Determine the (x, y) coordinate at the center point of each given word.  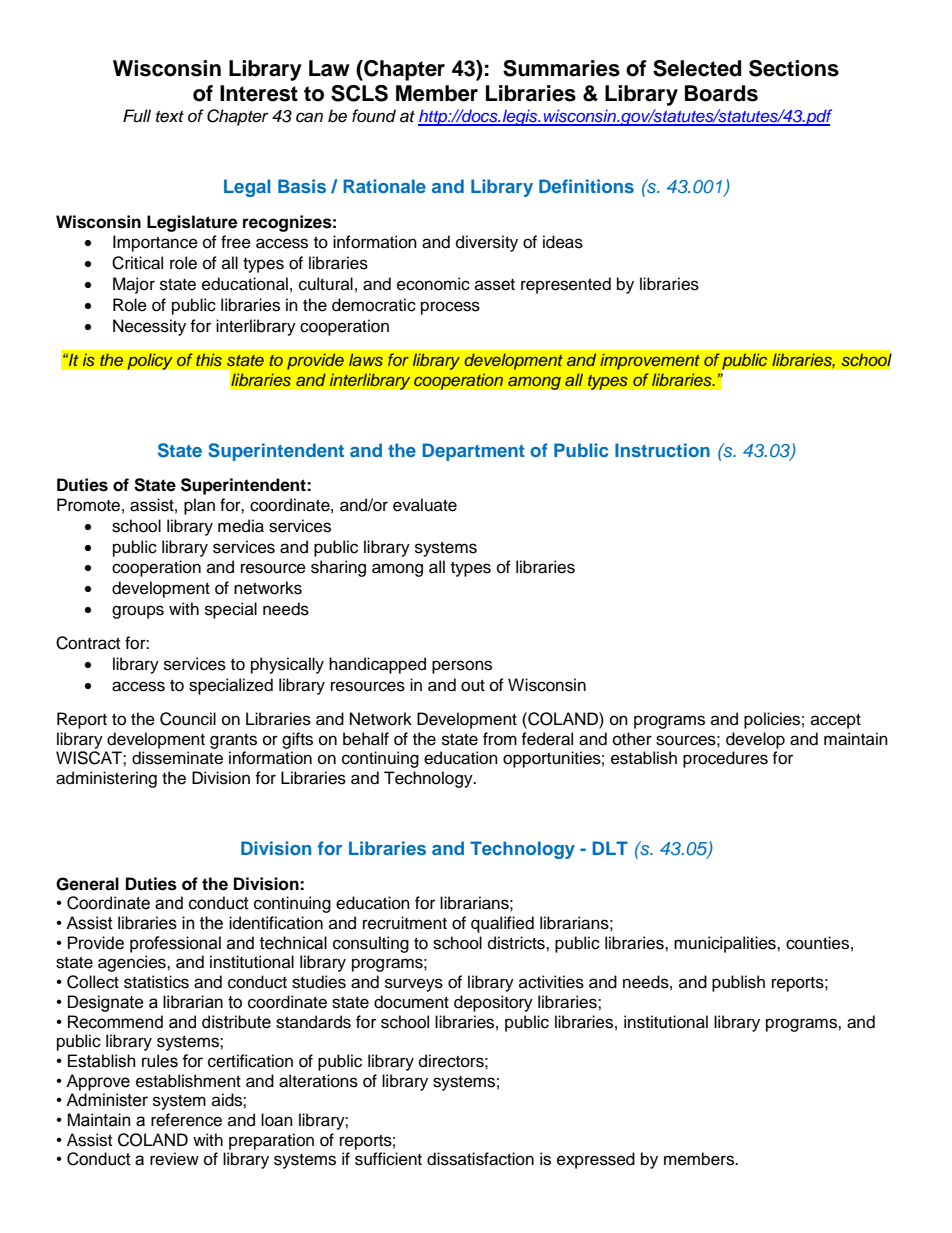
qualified (502, 924)
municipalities (726, 944)
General (87, 884)
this (209, 360)
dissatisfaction (480, 1159)
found (374, 116)
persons (462, 667)
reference (186, 1120)
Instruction (662, 450)
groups (138, 612)
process (450, 308)
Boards (721, 93)
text (170, 116)
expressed (596, 1160)
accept (836, 721)
